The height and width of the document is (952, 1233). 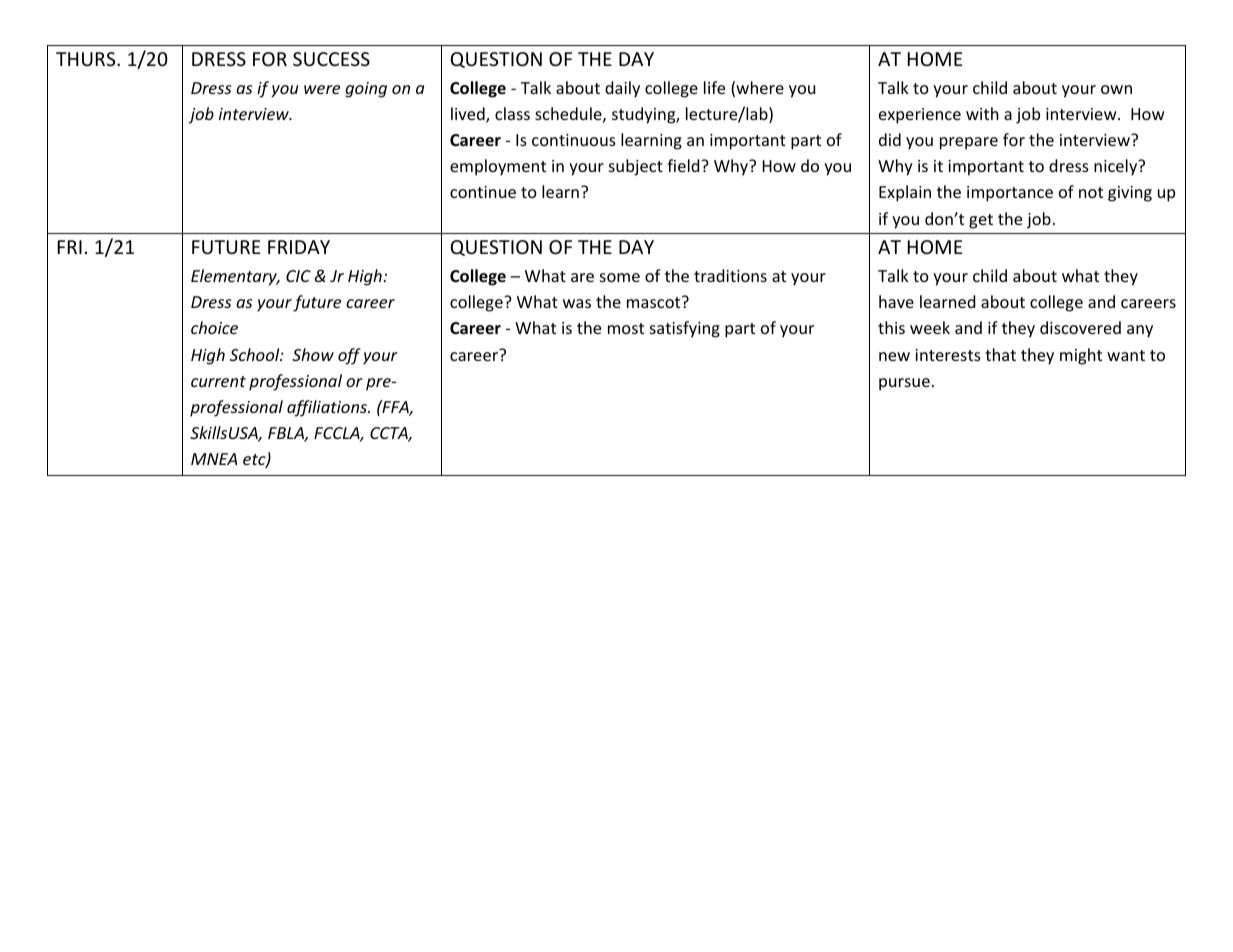 I want to click on pursue, so click(x=904, y=384).
